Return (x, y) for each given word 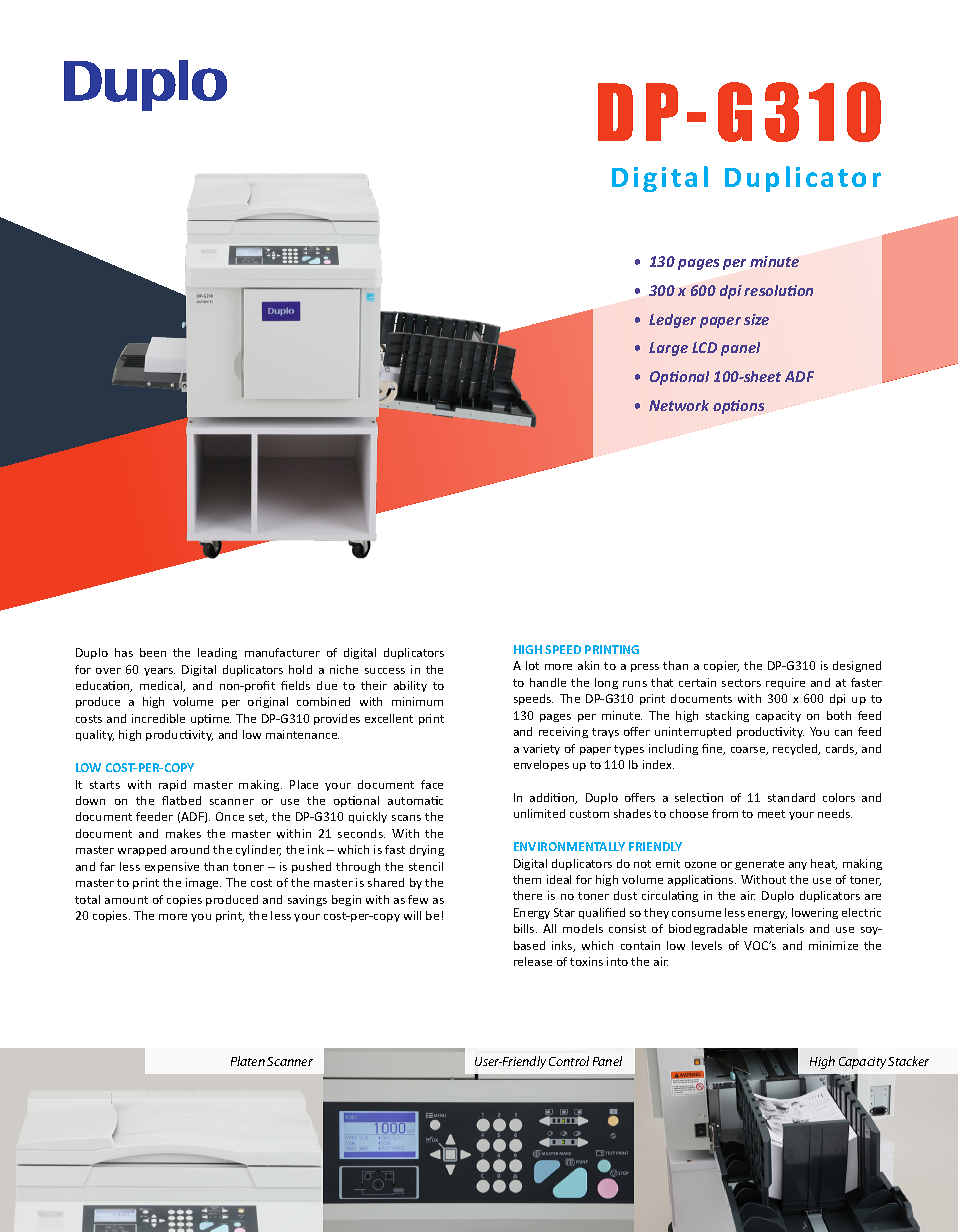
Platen (248, 1061)
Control (569, 1061)
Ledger (672, 321)
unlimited (539, 813)
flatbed (181, 800)
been (153, 652)
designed (857, 666)
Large (668, 349)
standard (791, 797)
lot (532, 665)
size (756, 319)
